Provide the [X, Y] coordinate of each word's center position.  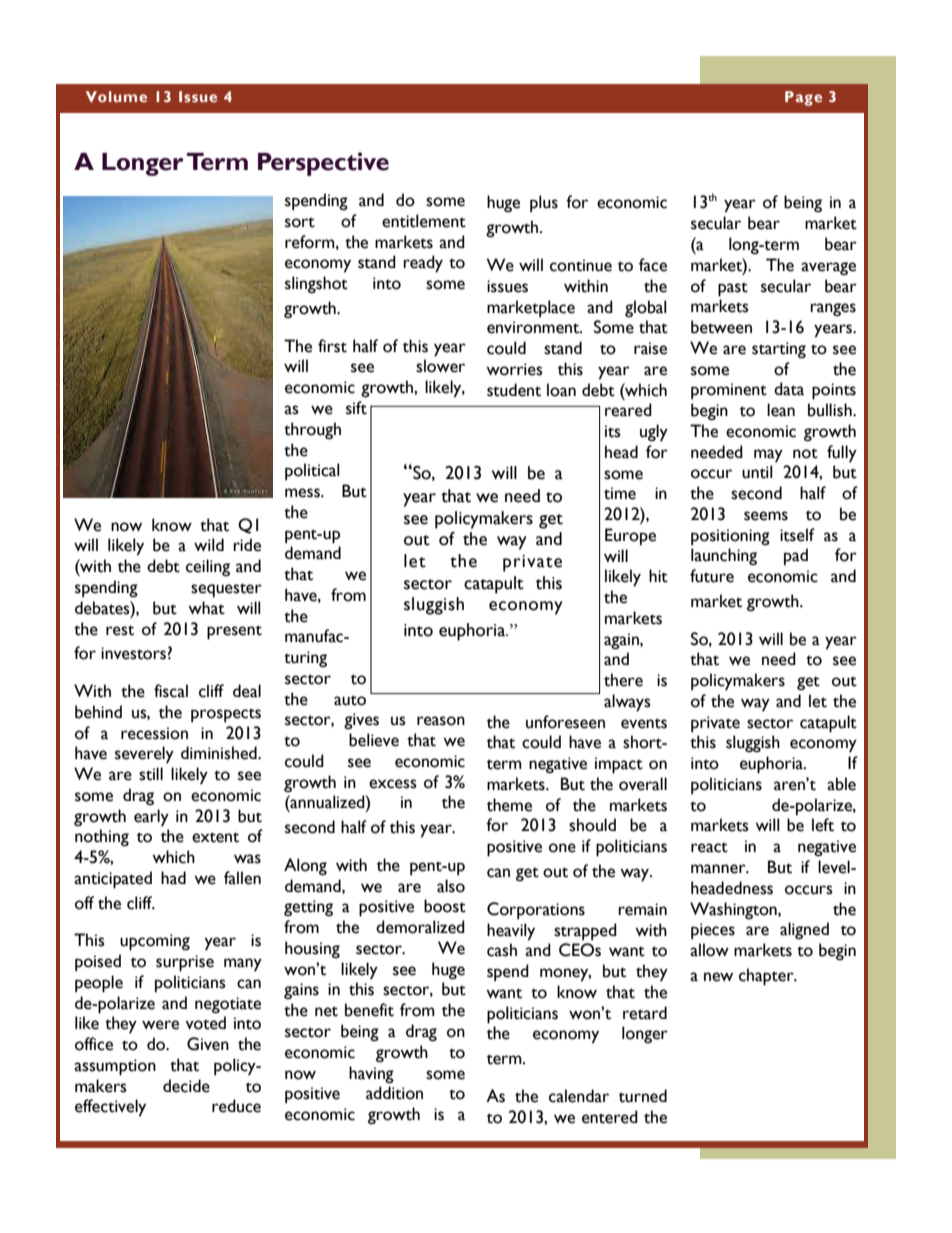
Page [803, 98]
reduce [236, 1106]
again [622, 641]
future [712, 576]
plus [544, 204]
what [206, 608]
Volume [116, 96]
